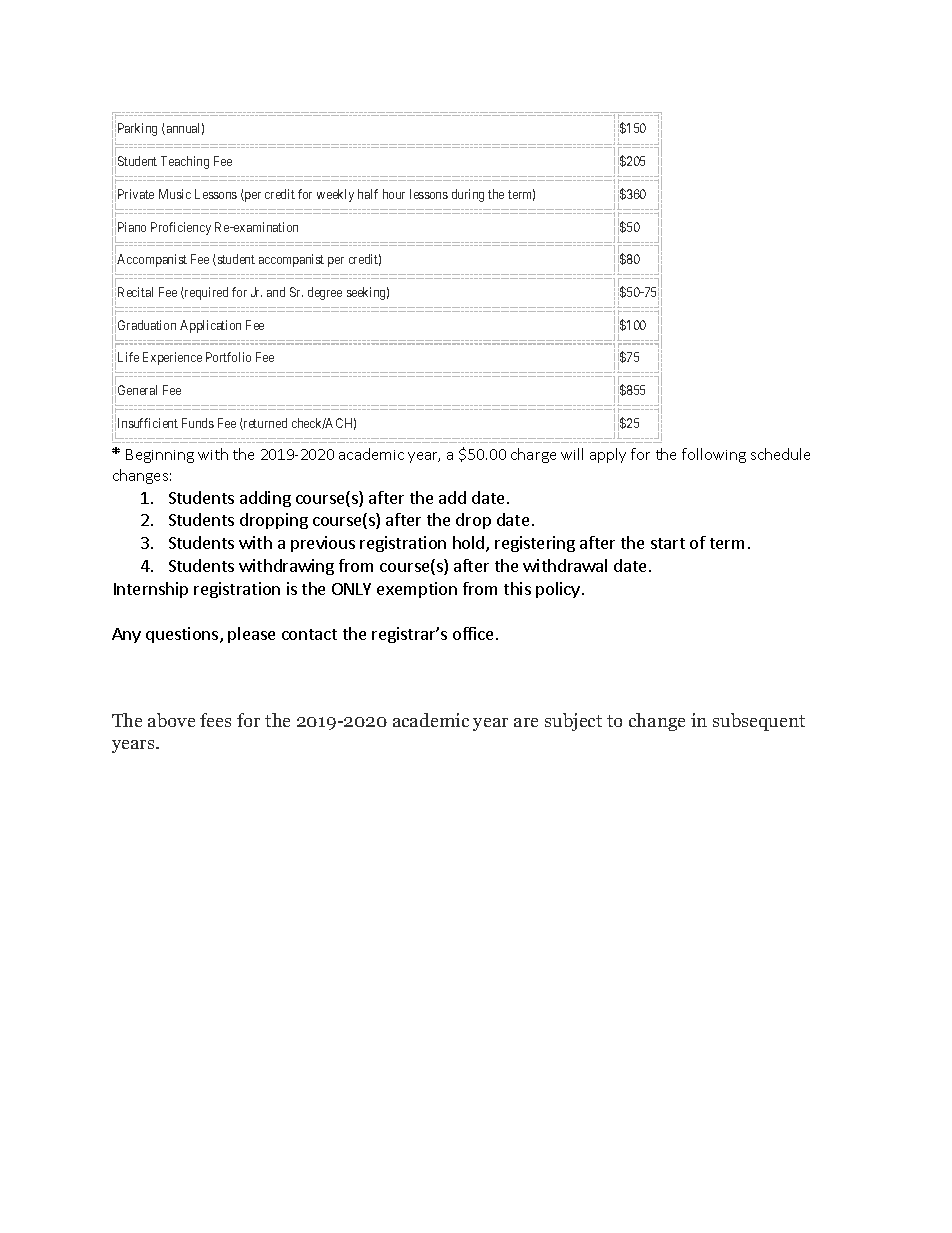 The width and height of the screenshot is (952, 1233). What do you see at coordinates (526, 722) in the screenshot?
I see `are` at bounding box center [526, 722].
